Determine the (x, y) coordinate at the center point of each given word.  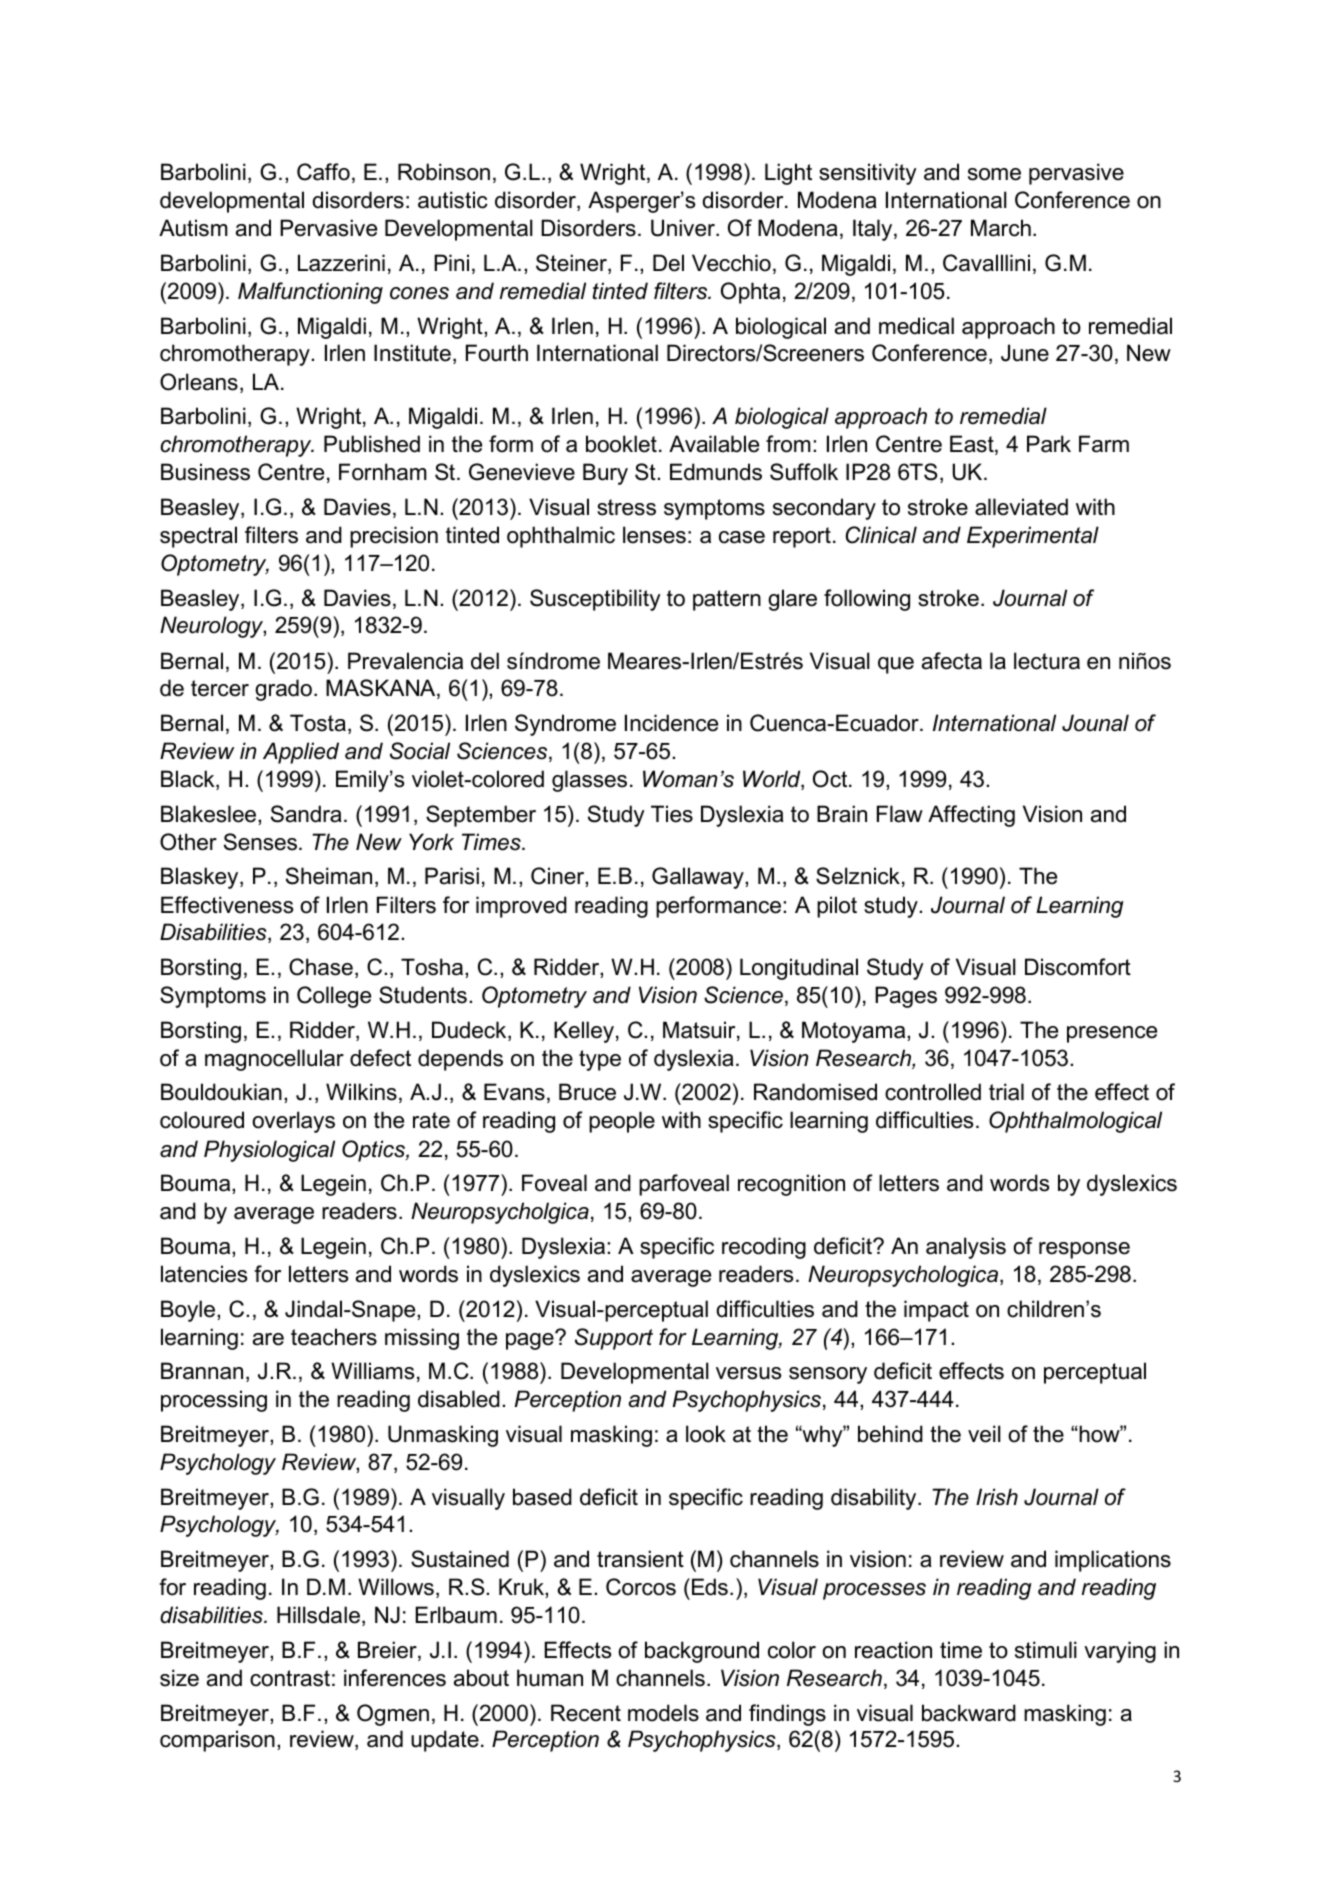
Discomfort (1078, 967)
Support (614, 1339)
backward (969, 1713)
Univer (684, 228)
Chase (321, 967)
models (663, 1713)
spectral (198, 537)
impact (936, 1311)
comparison (217, 1741)
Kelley (584, 1032)
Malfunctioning (310, 293)
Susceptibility (595, 600)
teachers (334, 1337)
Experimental (1033, 537)
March (1001, 228)
